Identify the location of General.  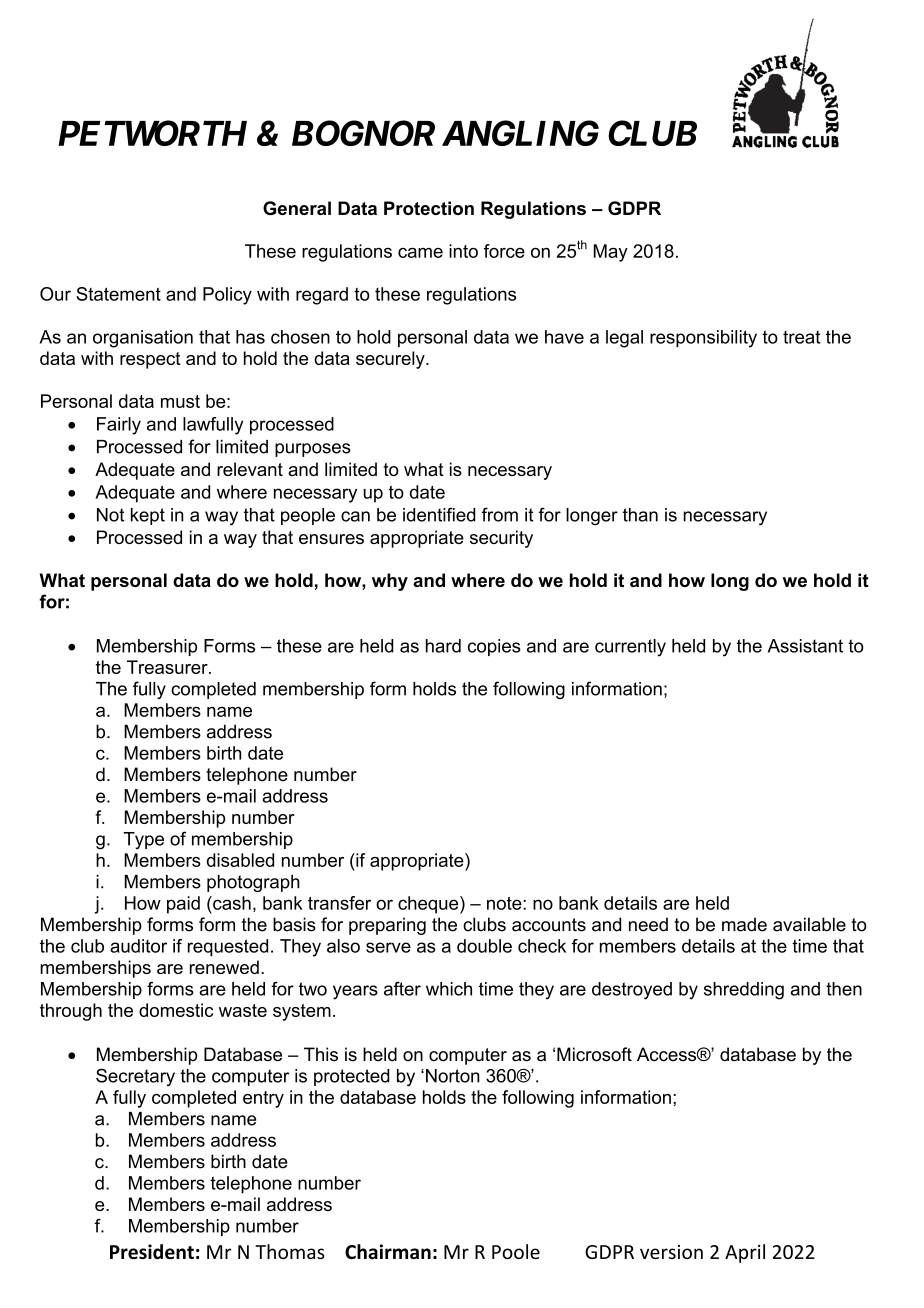
(297, 208).
